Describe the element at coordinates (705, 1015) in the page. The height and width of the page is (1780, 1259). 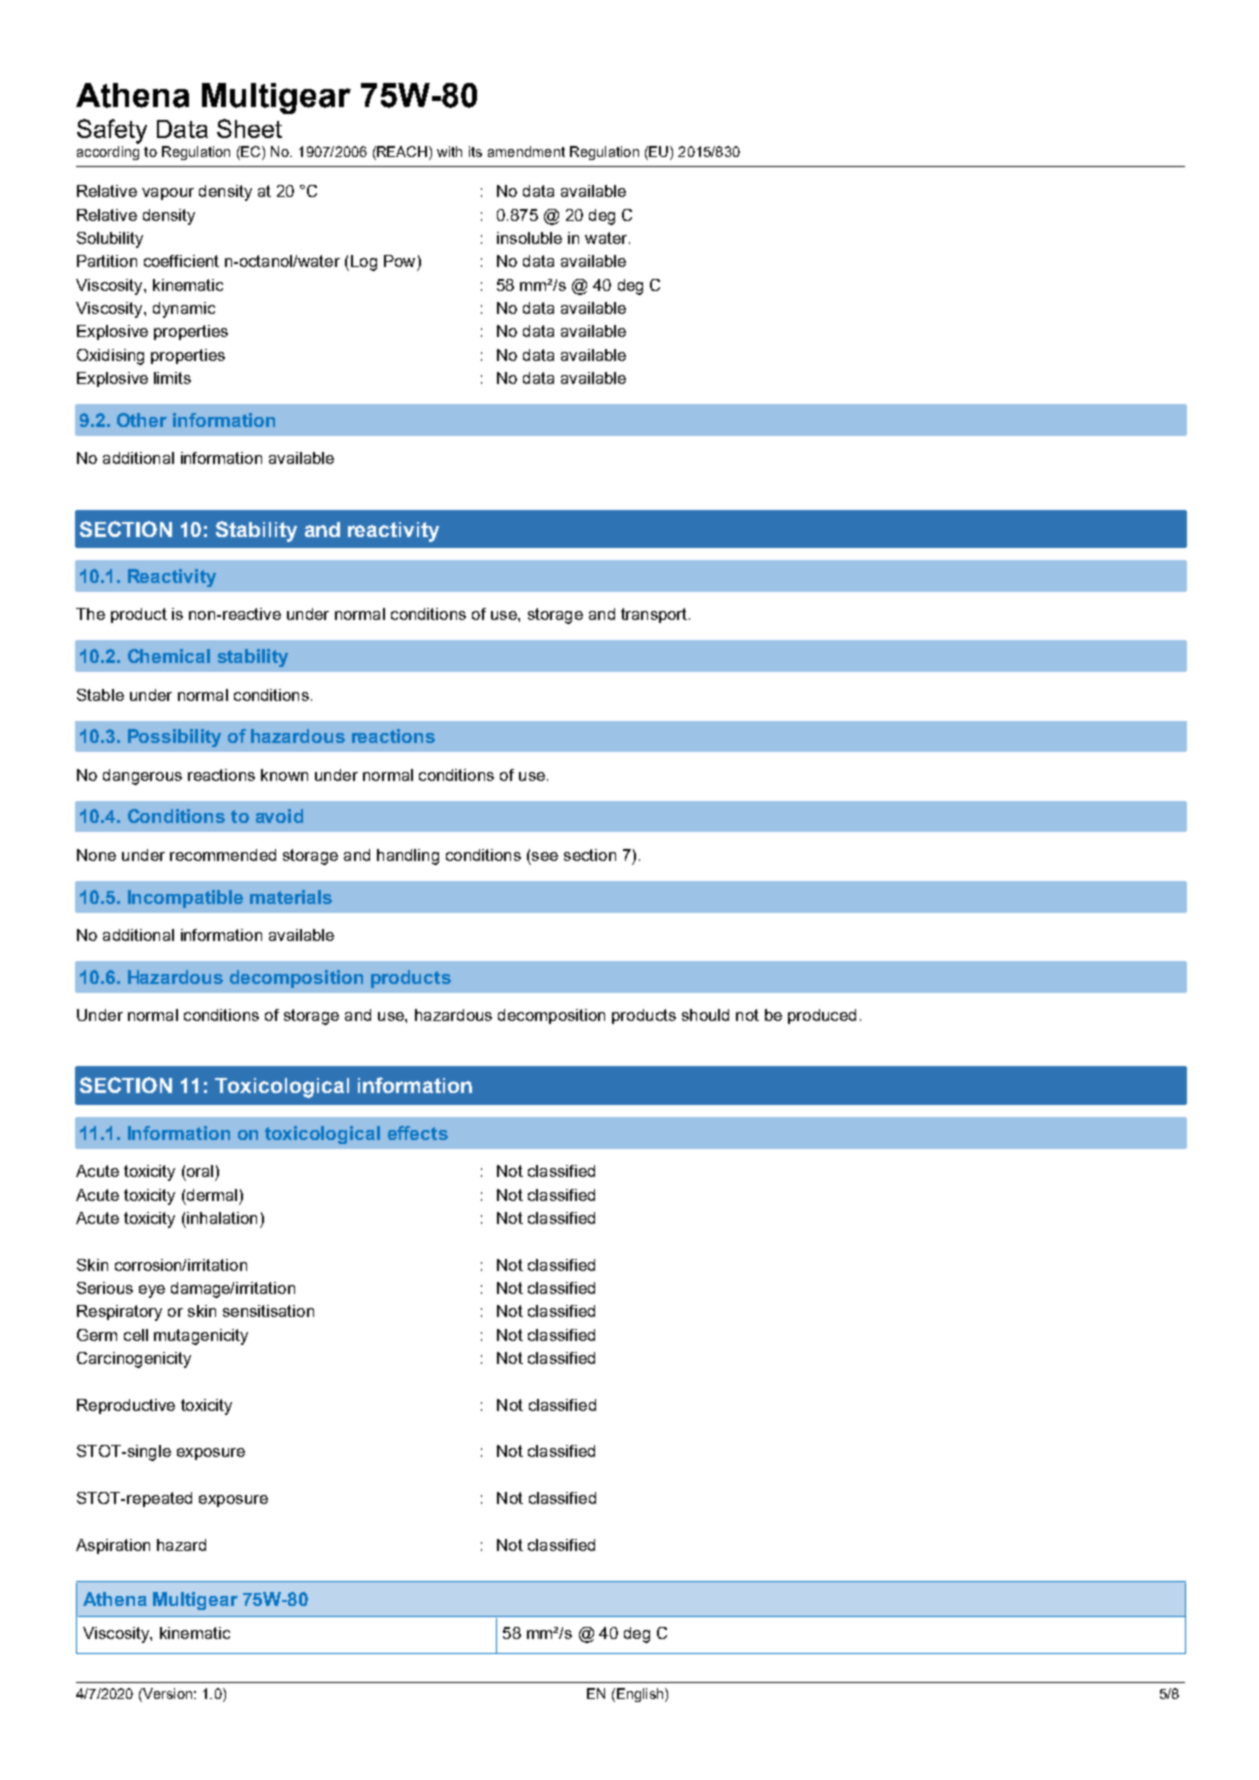
I see `should` at that location.
